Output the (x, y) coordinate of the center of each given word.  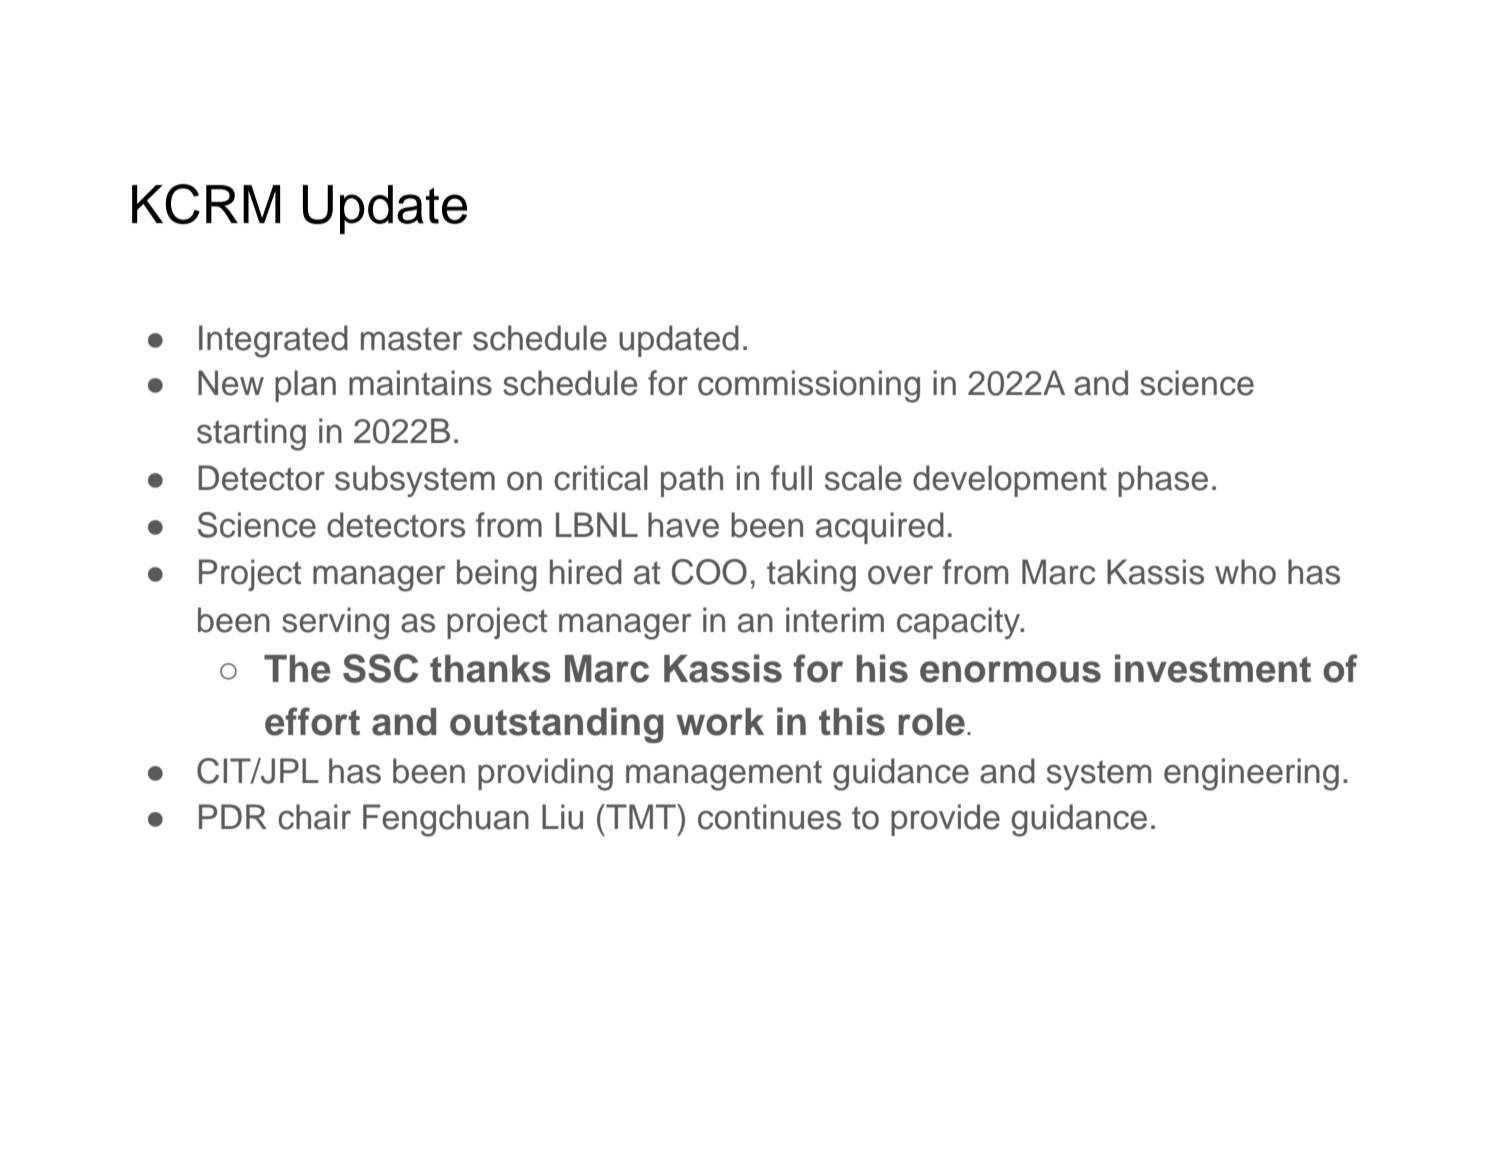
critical (601, 478)
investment (1213, 668)
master (411, 339)
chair (314, 817)
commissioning (809, 386)
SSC (380, 668)
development (1010, 481)
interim (835, 620)
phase (1163, 481)
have (683, 525)
